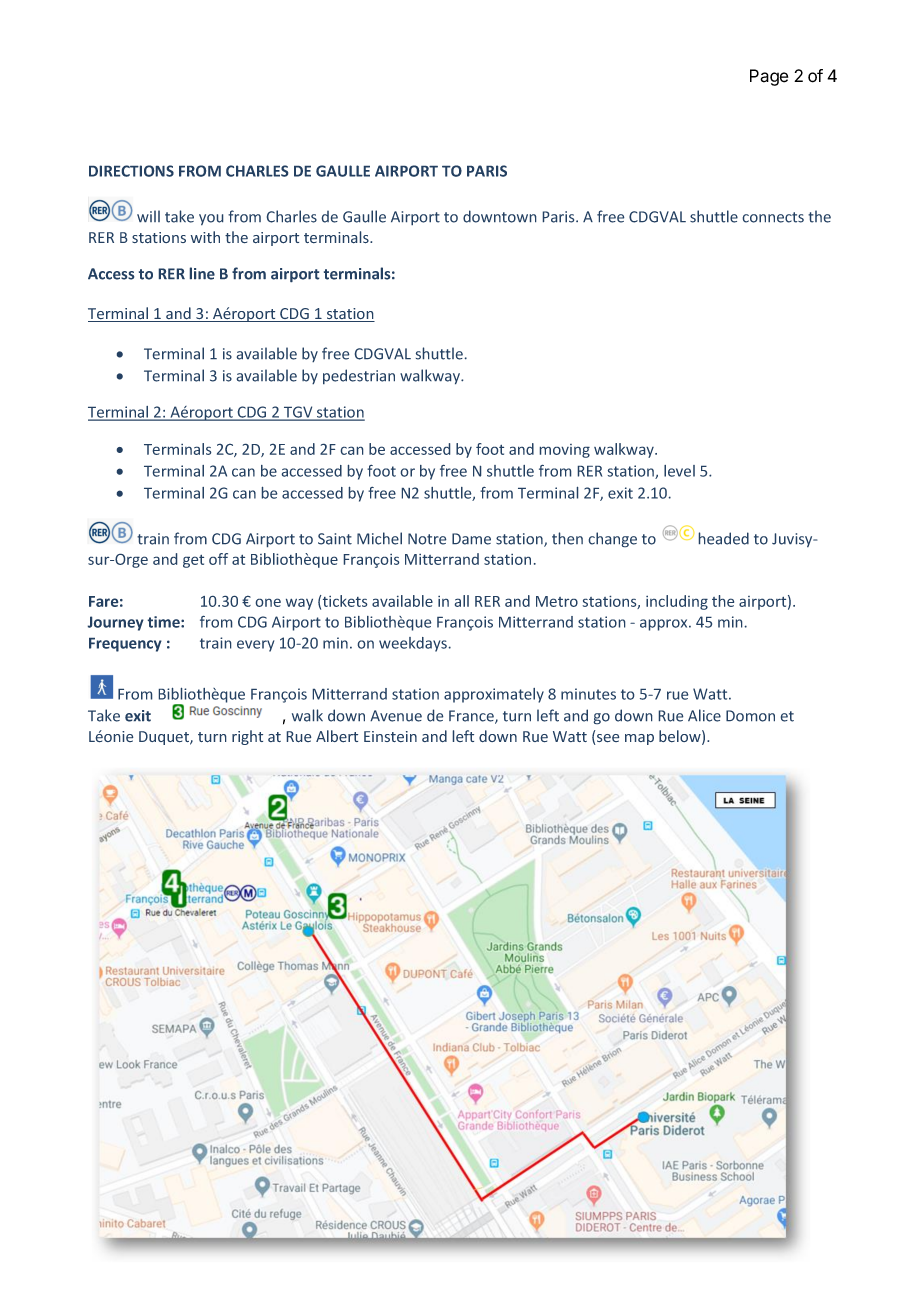  I want to click on Page, so click(769, 77).
